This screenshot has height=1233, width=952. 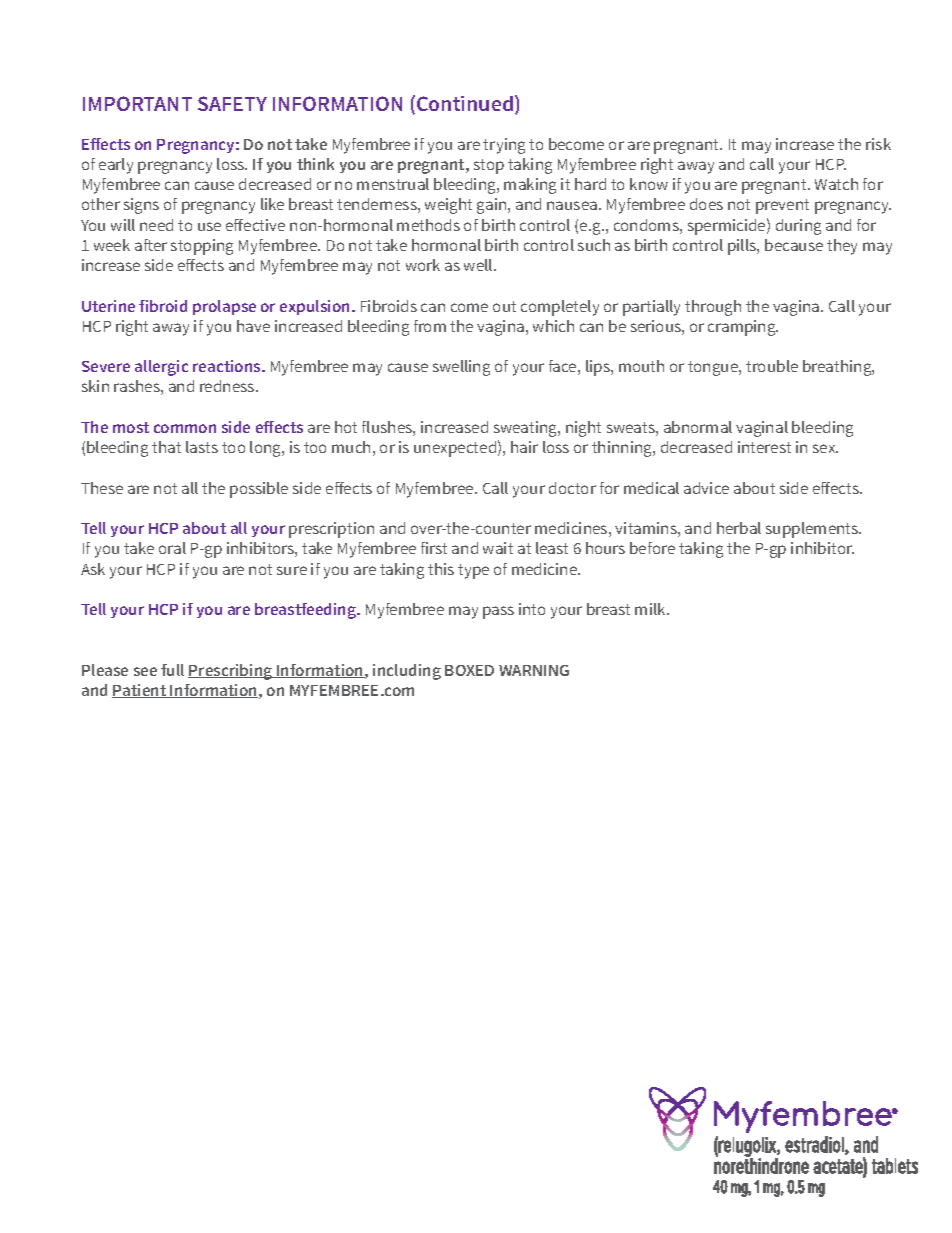 I want to click on milk, so click(x=651, y=609).
